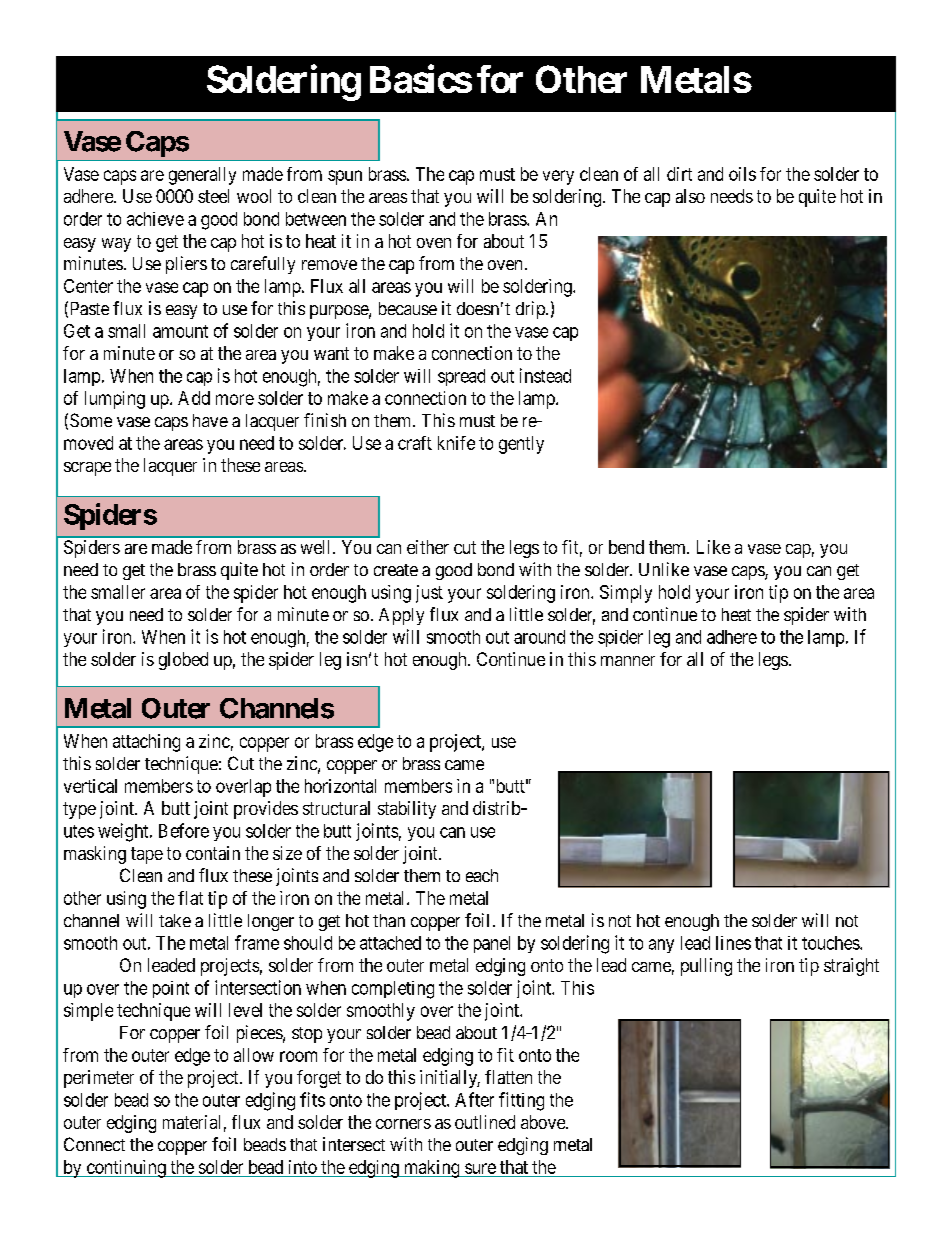  What do you see at coordinates (183, 661) in the screenshot?
I see `globed` at bounding box center [183, 661].
